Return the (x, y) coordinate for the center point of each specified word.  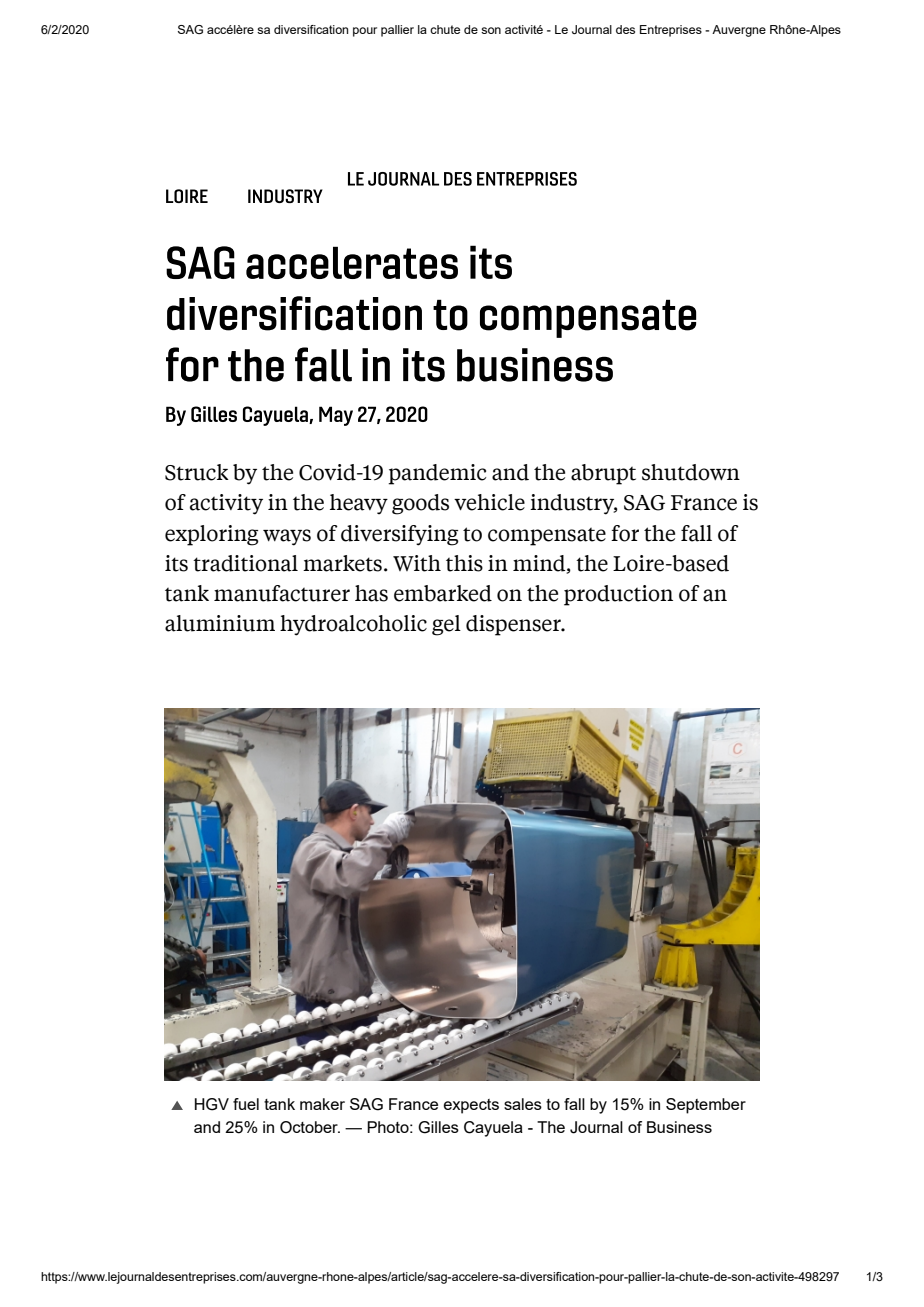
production (618, 595)
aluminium (220, 623)
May (336, 416)
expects (471, 1106)
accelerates (352, 262)
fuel (246, 1104)
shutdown (691, 472)
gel (446, 625)
